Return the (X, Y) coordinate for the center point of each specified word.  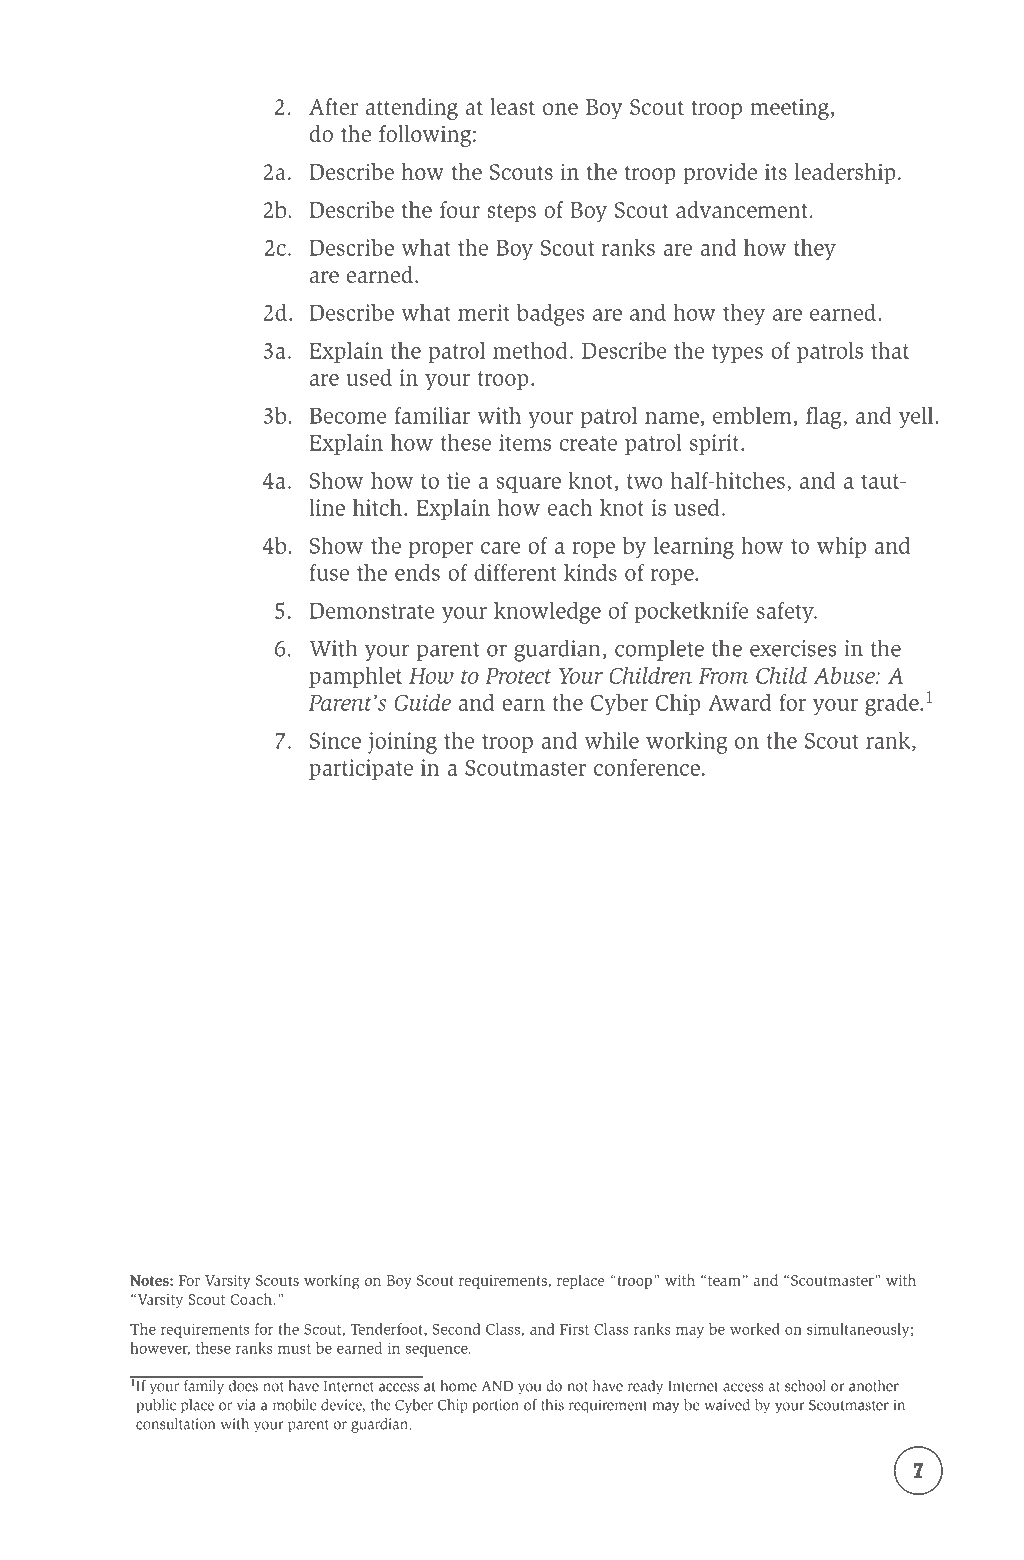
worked (755, 1329)
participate (361, 769)
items (525, 442)
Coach (251, 1299)
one (560, 109)
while (612, 740)
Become (348, 416)
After (333, 106)
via (246, 1405)
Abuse (845, 675)
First (574, 1329)
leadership (845, 174)
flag (825, 418)
